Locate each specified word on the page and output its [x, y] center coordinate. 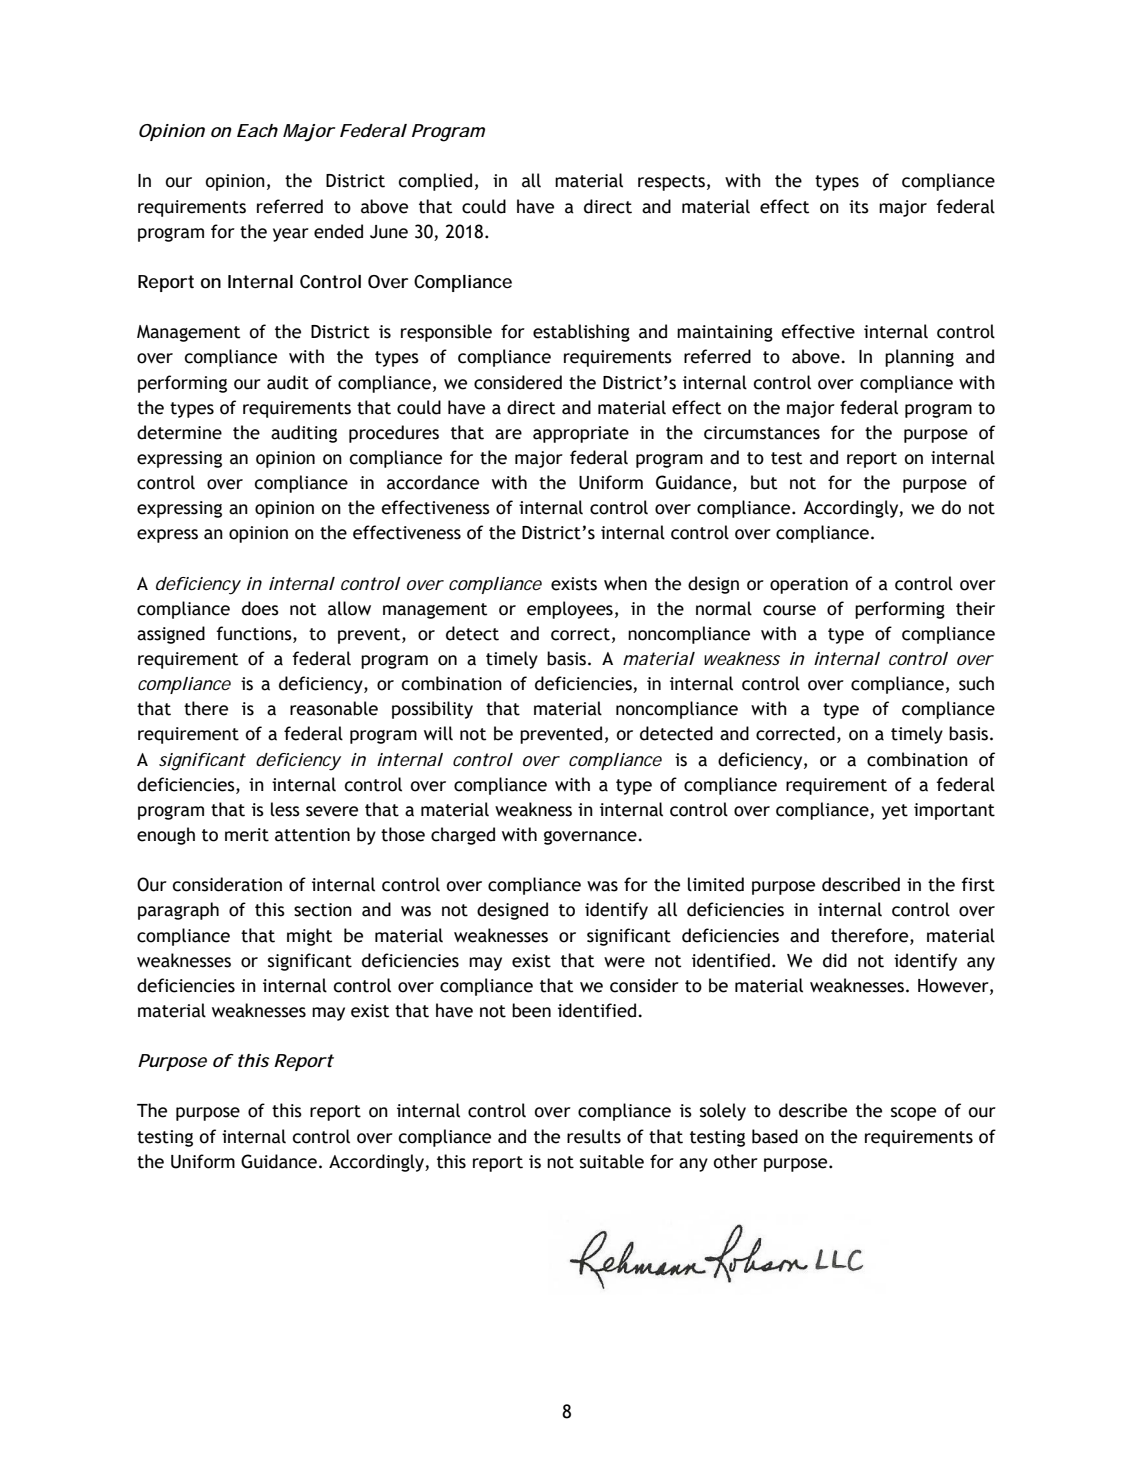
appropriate [581, 434]
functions [255, 634]
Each [257, 130]
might [309, 937]
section [323, 910]
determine [179, 432]
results [594, 1136]
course [789, 610]
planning [919, 358]
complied [435, 182]
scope [913, 1114]
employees [570, 610]
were [624, 962]
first [978, 884]
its [859, 207]
